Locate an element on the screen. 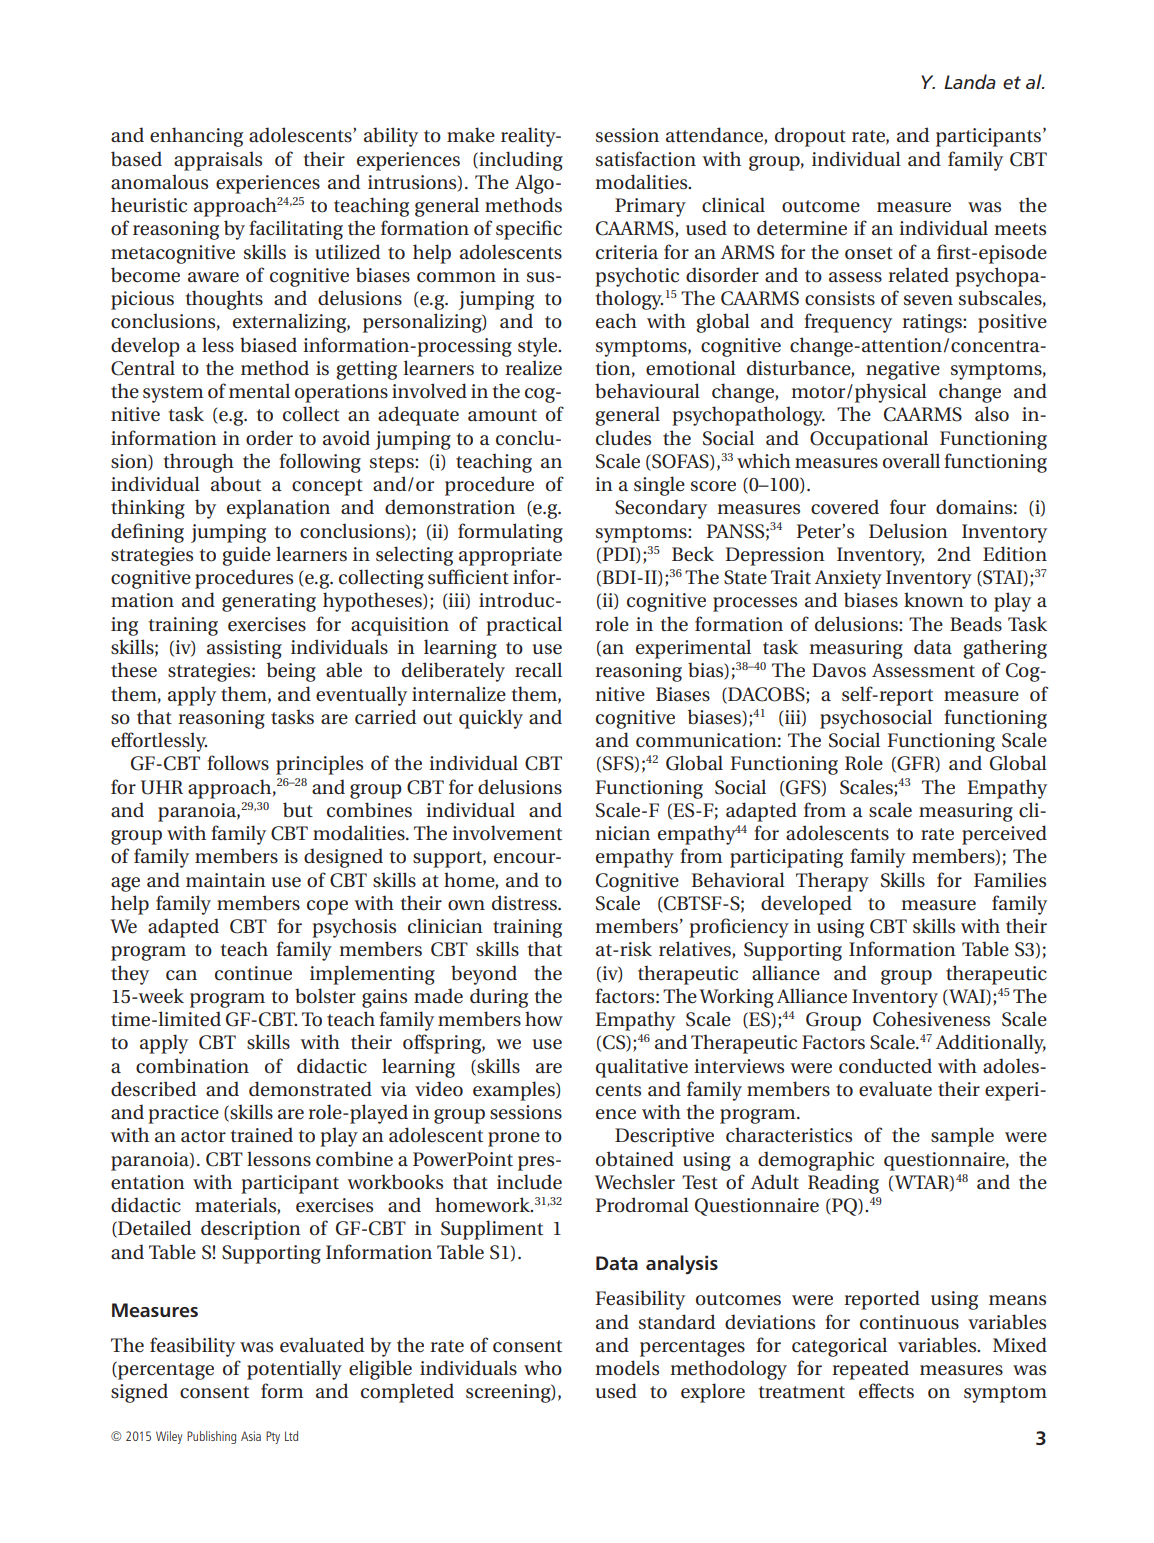 The height and width of the screenshot is (1543, 1154). enhancing is located at coordinates (196, 137).
